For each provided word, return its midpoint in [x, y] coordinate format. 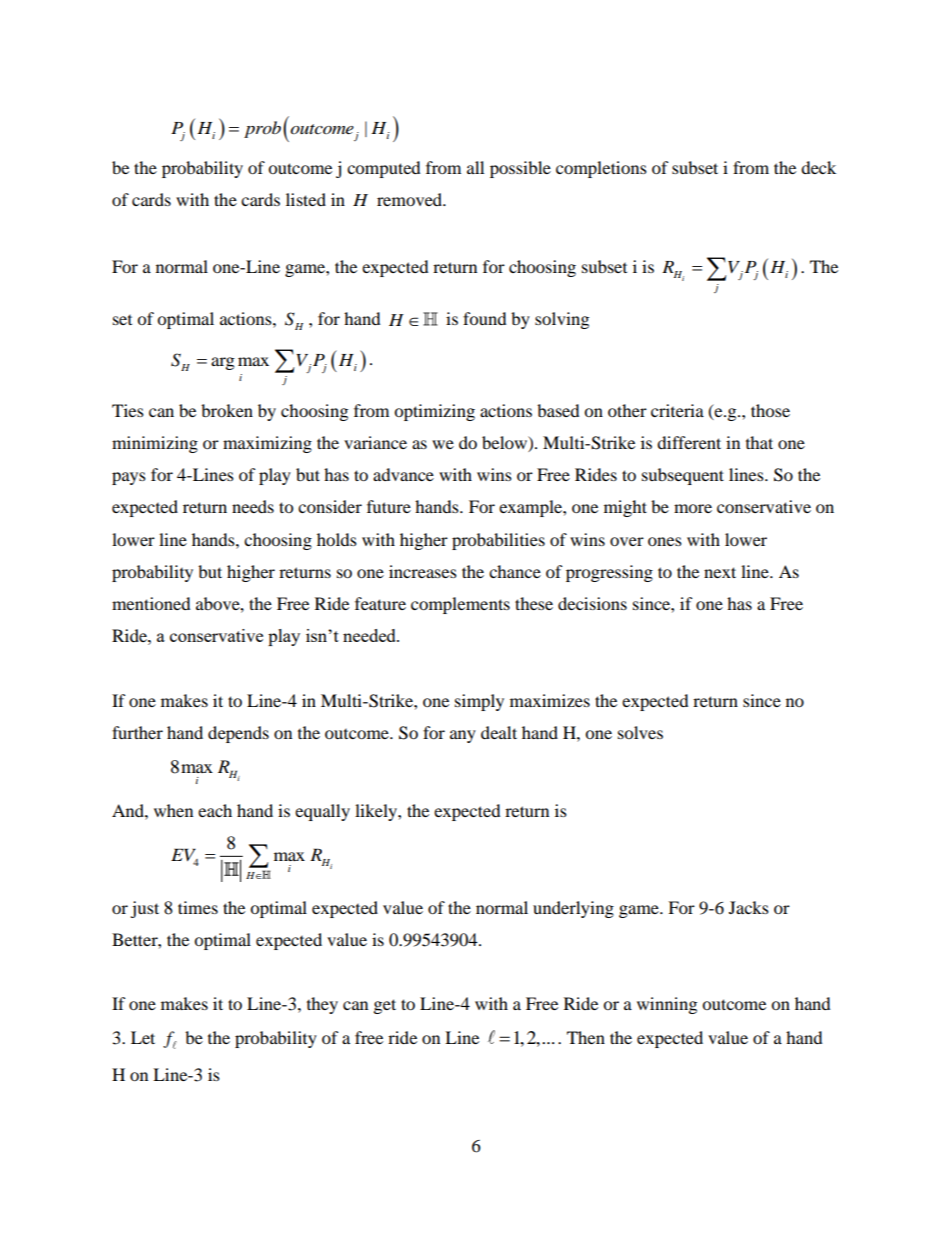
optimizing [434, 412]
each [215, 810]
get [385, 1006]
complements [460, 605]
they [322, 1005]
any [463, 736]
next [720, 572]
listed [306, 199]
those [770, 410]
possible [520, 169]
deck [818, 167]
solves [640, 732]
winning [667, 1005]
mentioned [151, 603]
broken [227, 410]
